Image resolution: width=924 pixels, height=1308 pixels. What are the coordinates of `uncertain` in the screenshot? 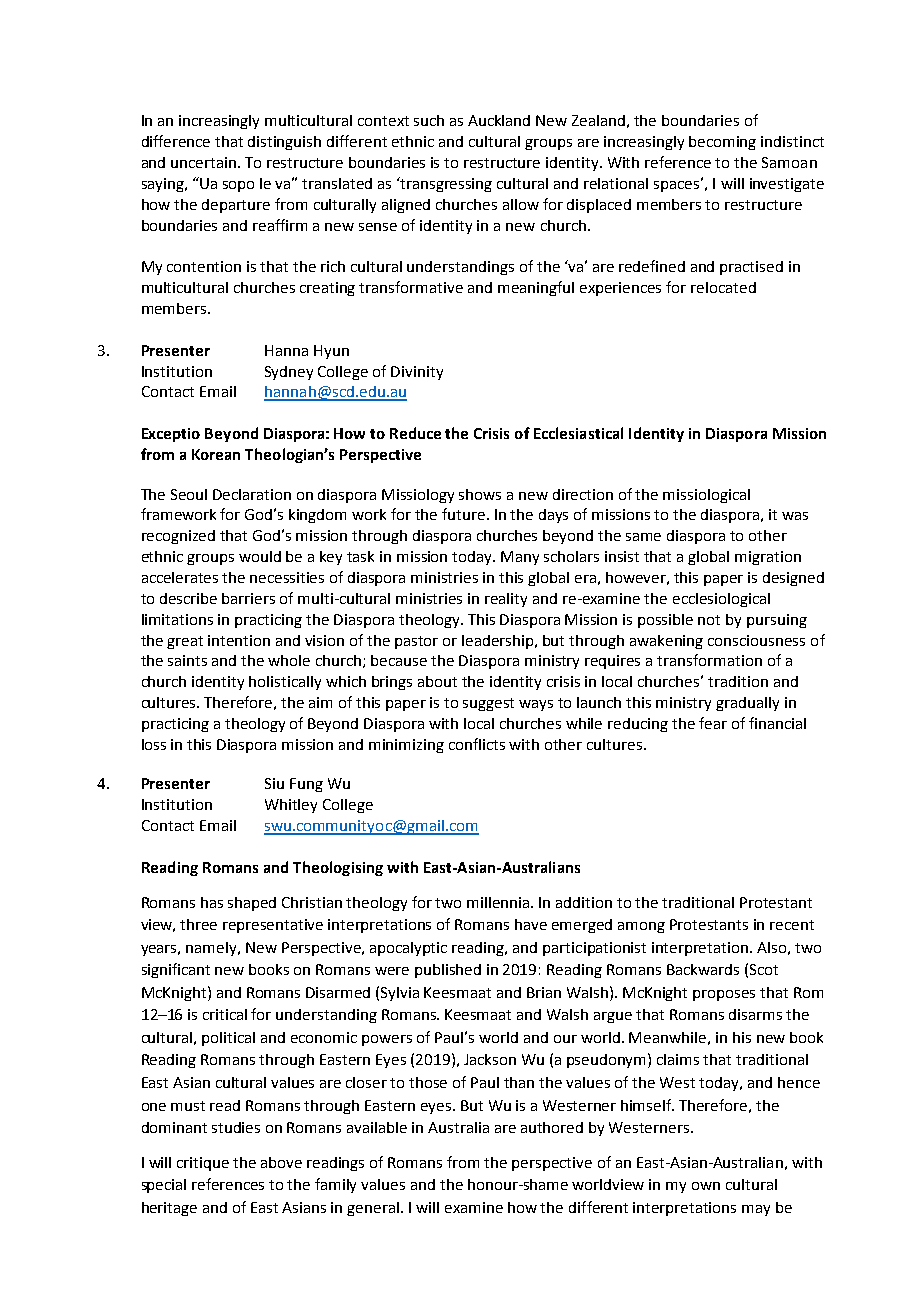 It's located at (205, 162).
